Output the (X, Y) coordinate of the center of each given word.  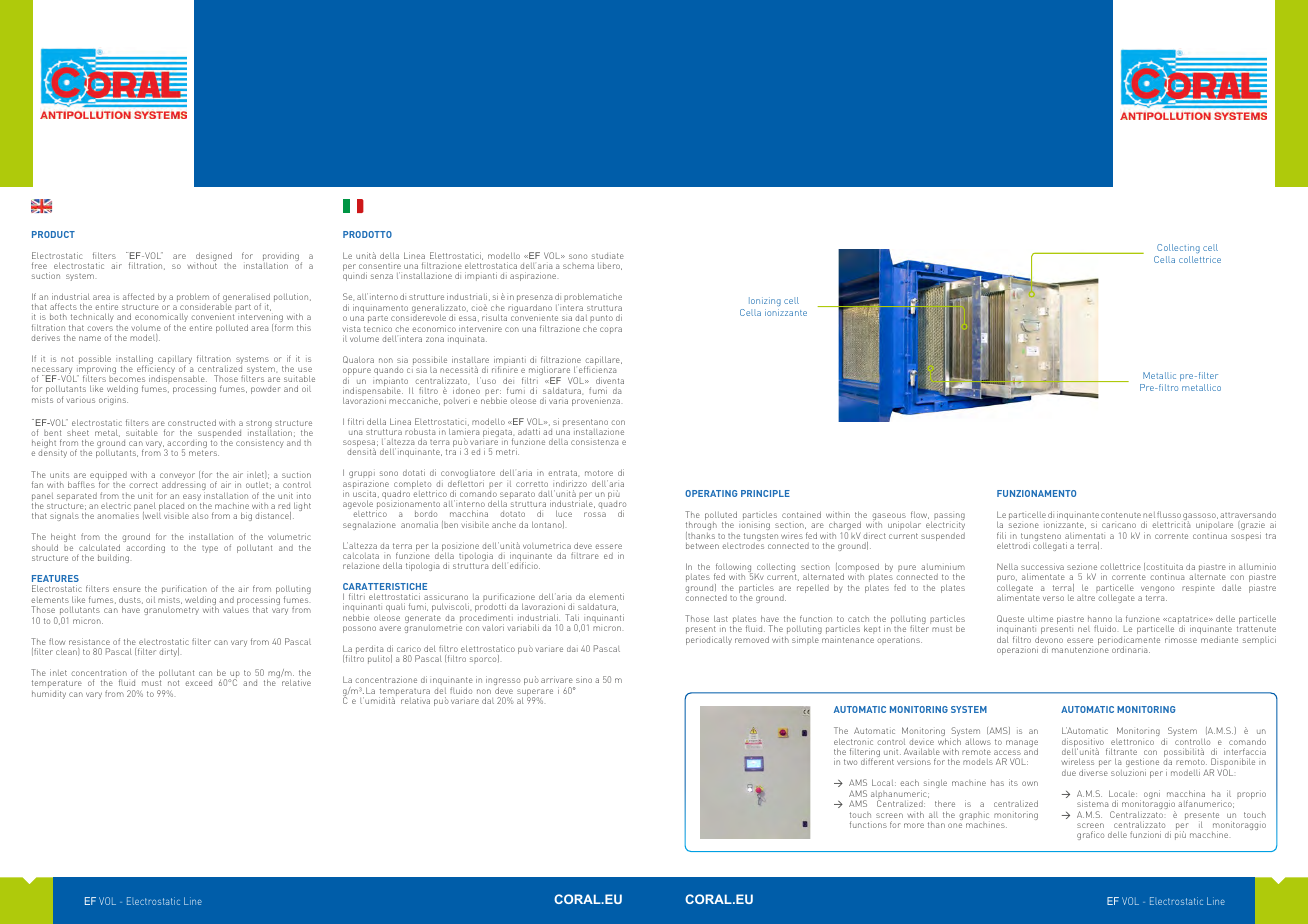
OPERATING (711, 493)
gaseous (889, 518)
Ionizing (765, 301)
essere (1080, 640)
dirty (169, 652)
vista (351, 328)
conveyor (177, 478)
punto (601, 319)
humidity (49, 695)
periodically (709, 640)
